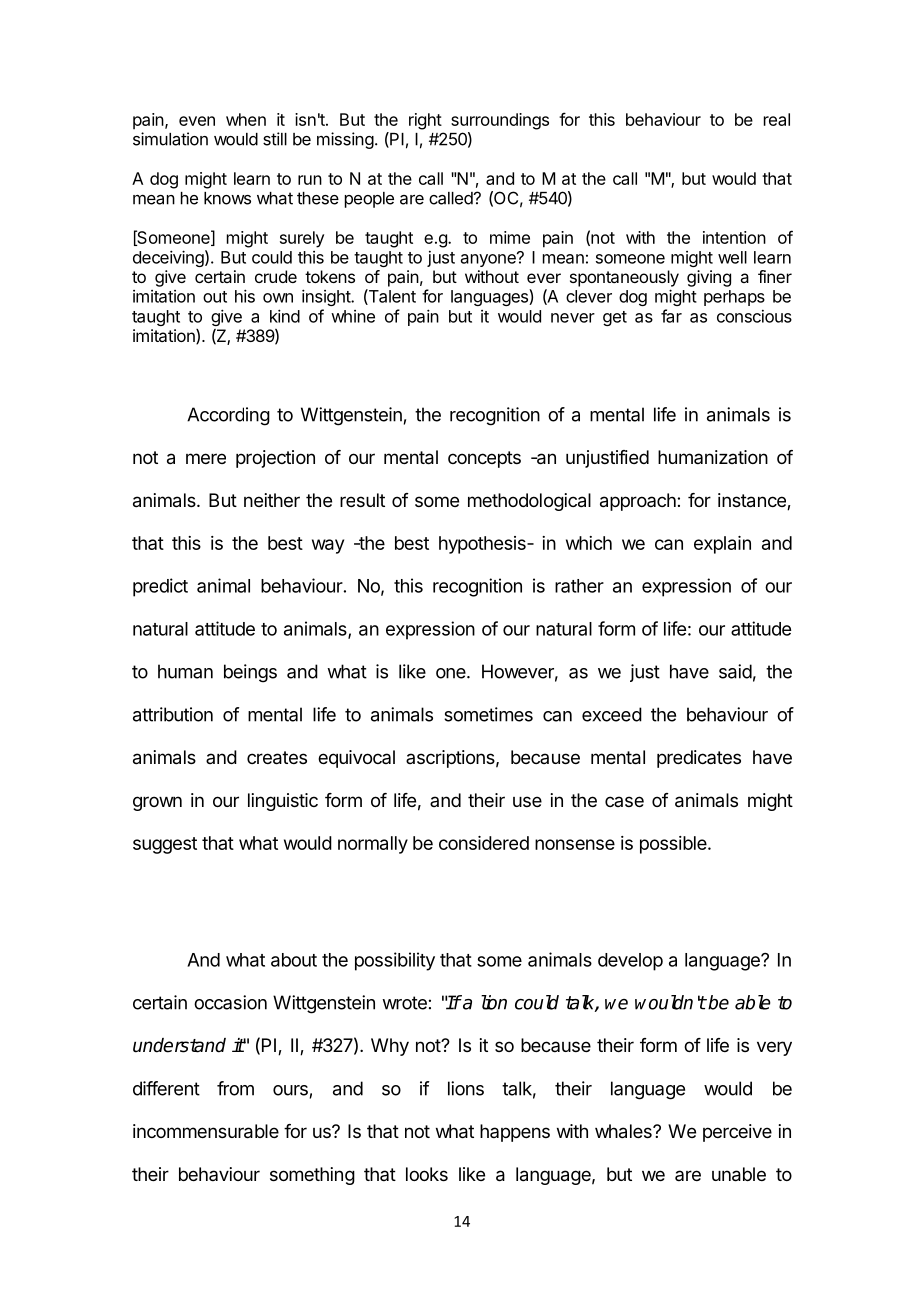 The height and width of the screenshot is (1307, 924). What do you see at coordinates (737, 1133) in the screenshot?
I see `perceive` at bounding box center [737, 1133].
